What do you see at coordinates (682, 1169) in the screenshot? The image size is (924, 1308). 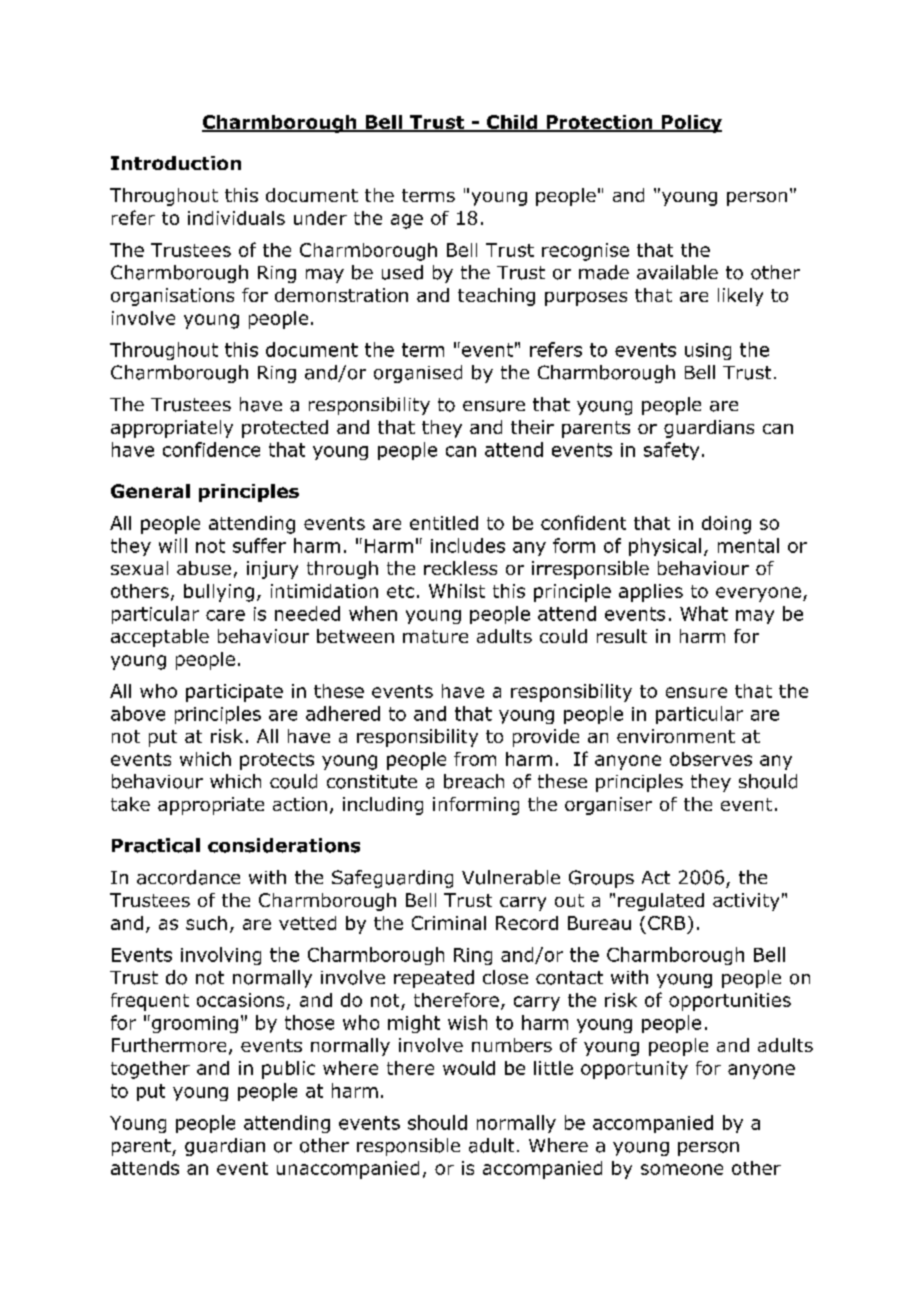 I see `someone` at bounding box center [682, 1169].
